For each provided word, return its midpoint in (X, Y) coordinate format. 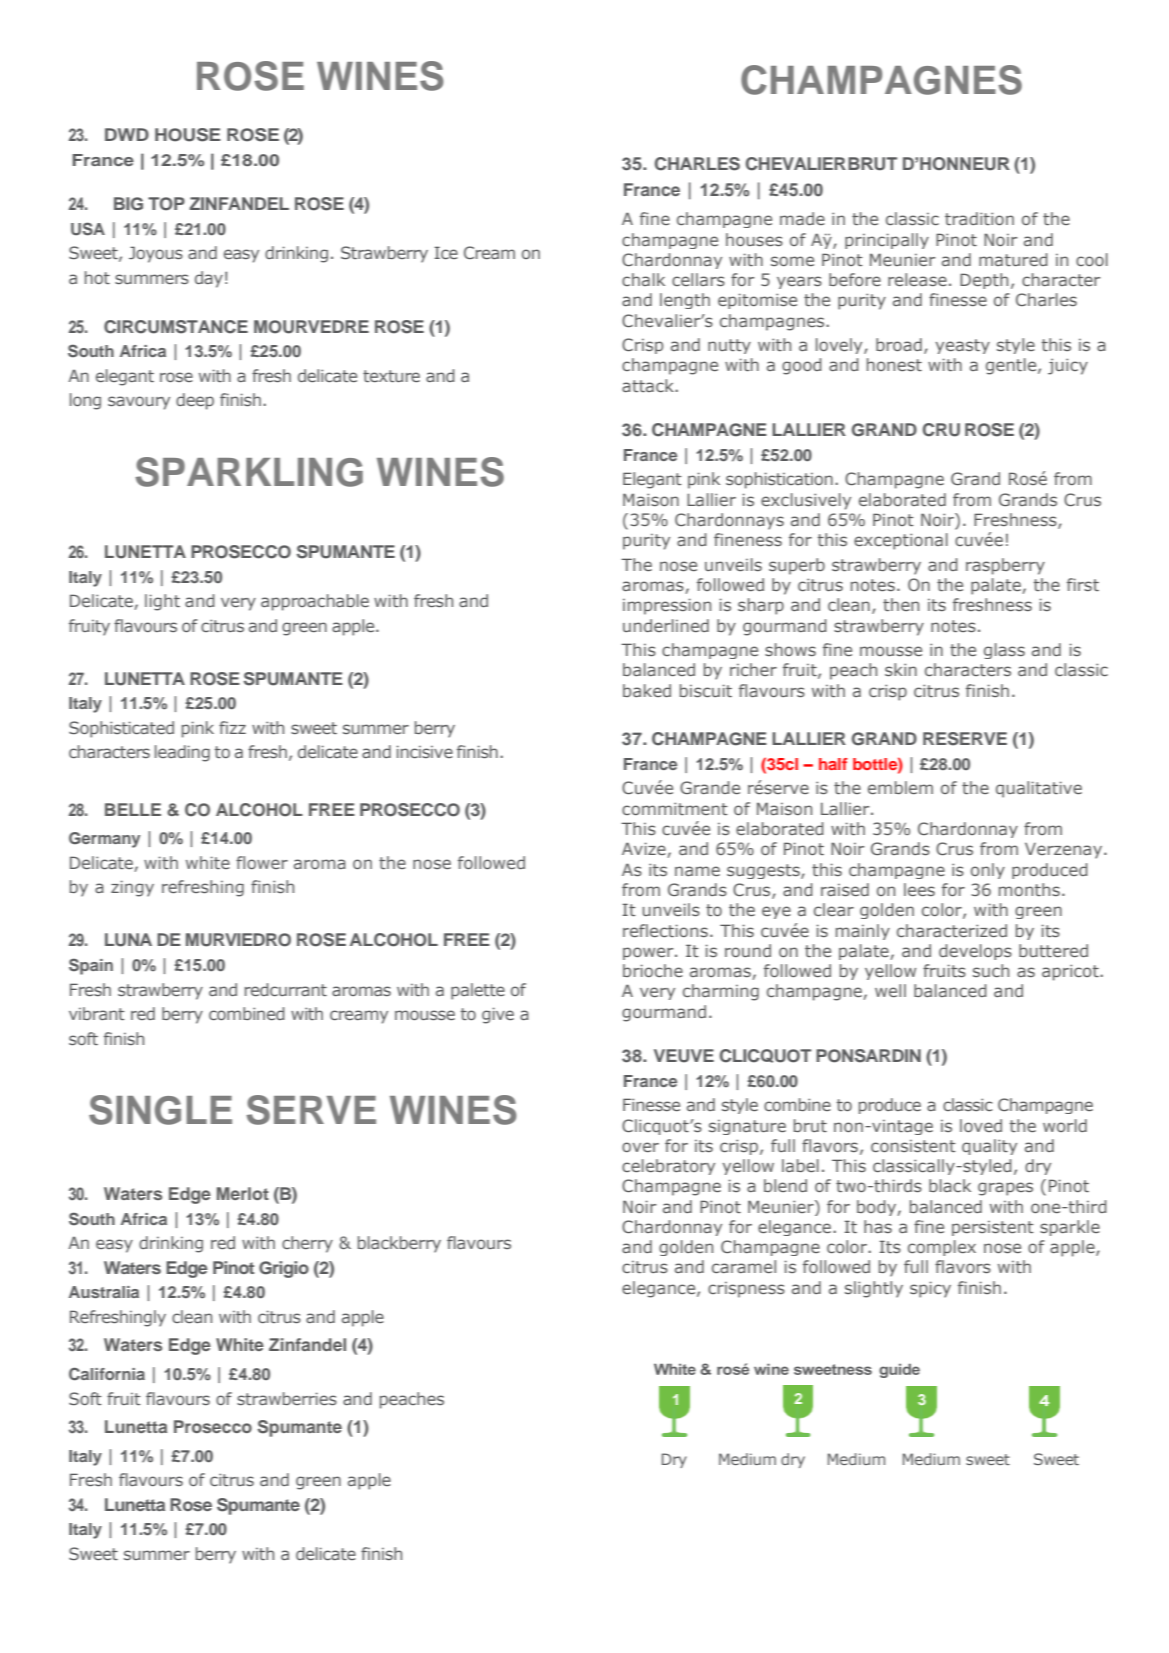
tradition (979, 218)
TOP (166, 204)
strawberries (287, 1398)
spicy (930, 1289)
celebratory (668, 1167)
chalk (643, 279)
